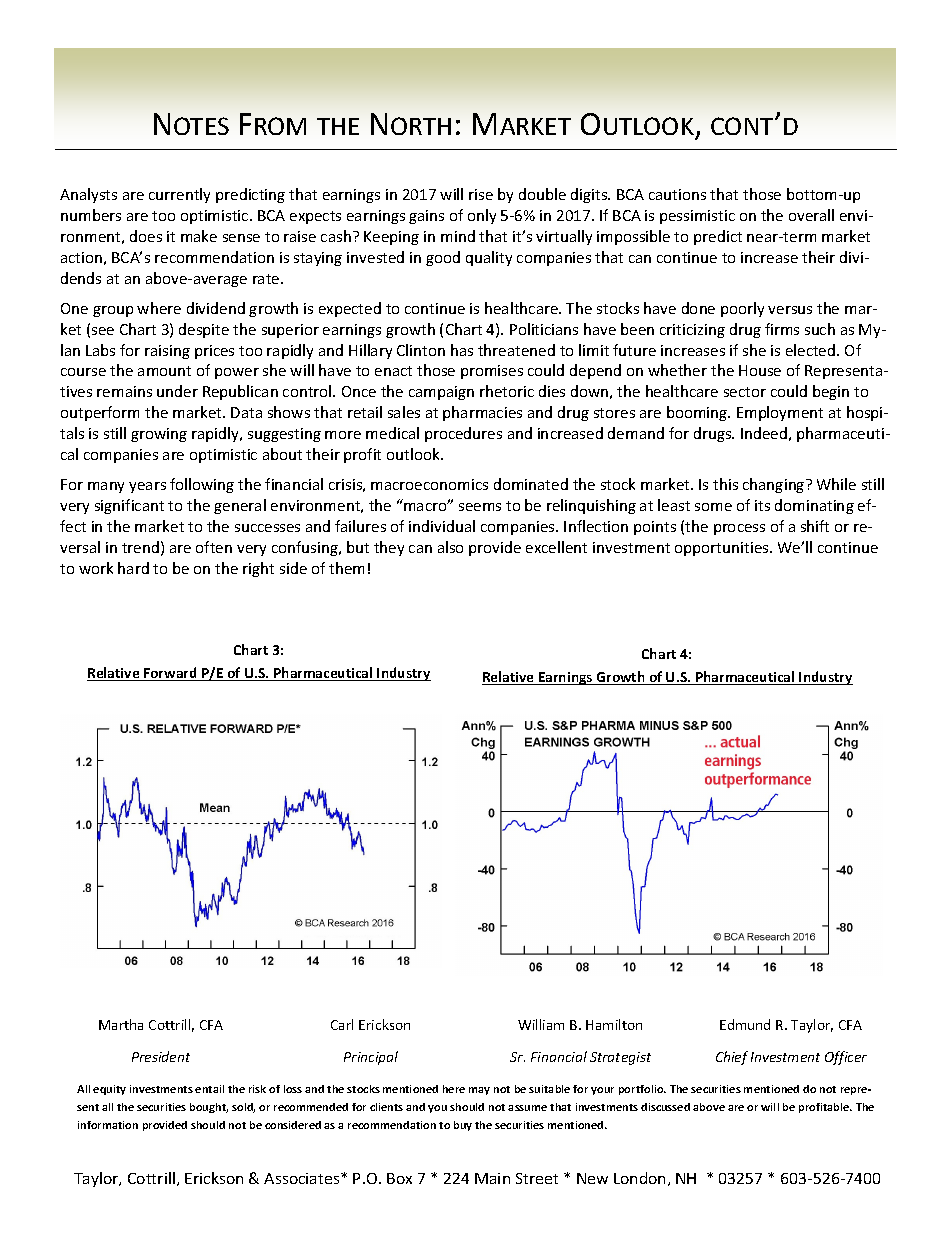 The height and width of the page is (1233, 952). Describe the element at coordinates (209, 1108) in the page. I see `bought` at that location.
